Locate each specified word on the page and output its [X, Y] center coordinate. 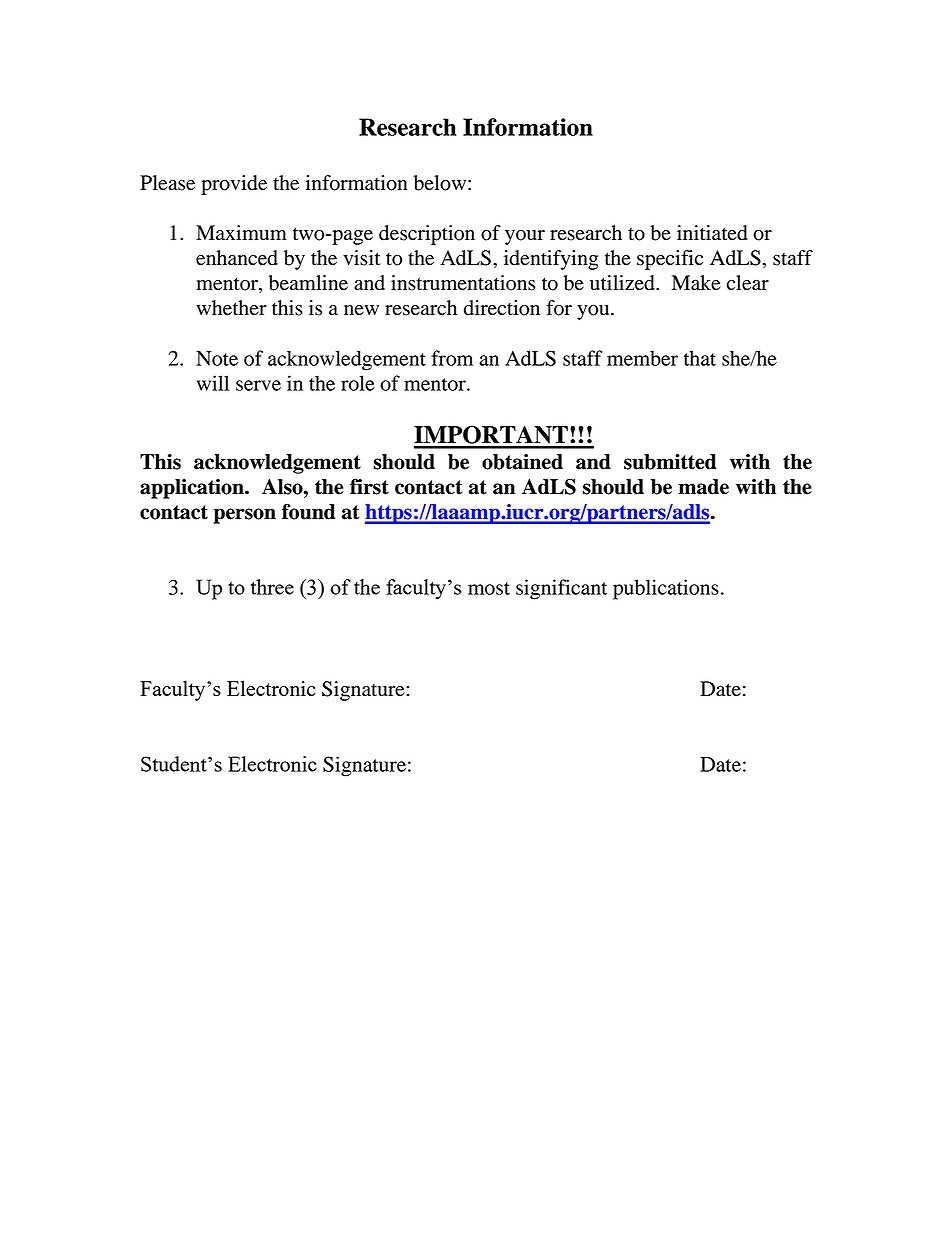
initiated [712, 233]
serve [258, 385]
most [489, 588]
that [700, 358]
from [452, 358]
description [427, 235]
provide [234, 185]
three [272, 587]
